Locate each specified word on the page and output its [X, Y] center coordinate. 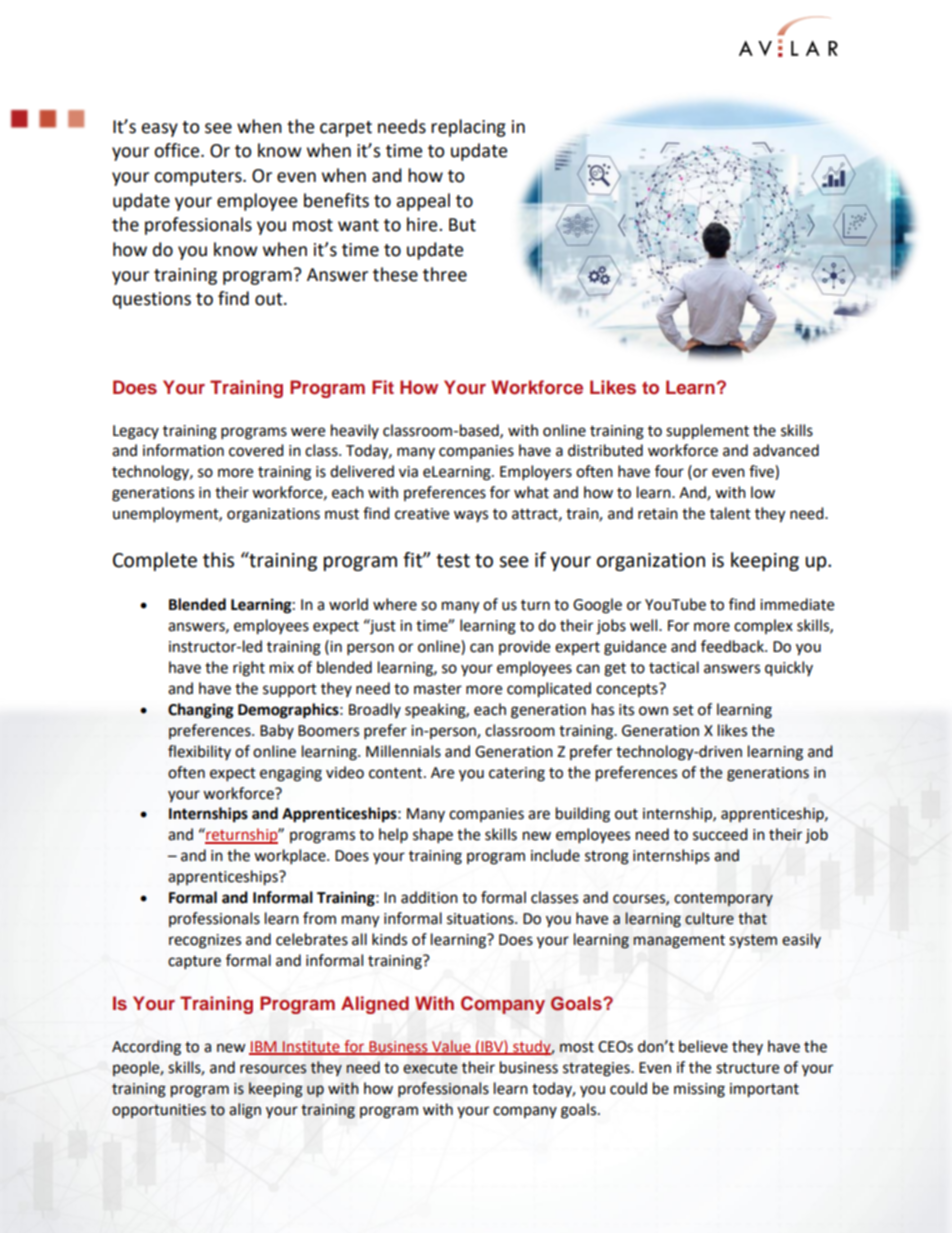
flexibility [199, 752]
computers [199, 178]
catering [517, 774]
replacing [468, 128]
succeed [720, 834]
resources [273, 1069]
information [183, 450]
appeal [423, 202]
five [762, 472]
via [408, 472]
